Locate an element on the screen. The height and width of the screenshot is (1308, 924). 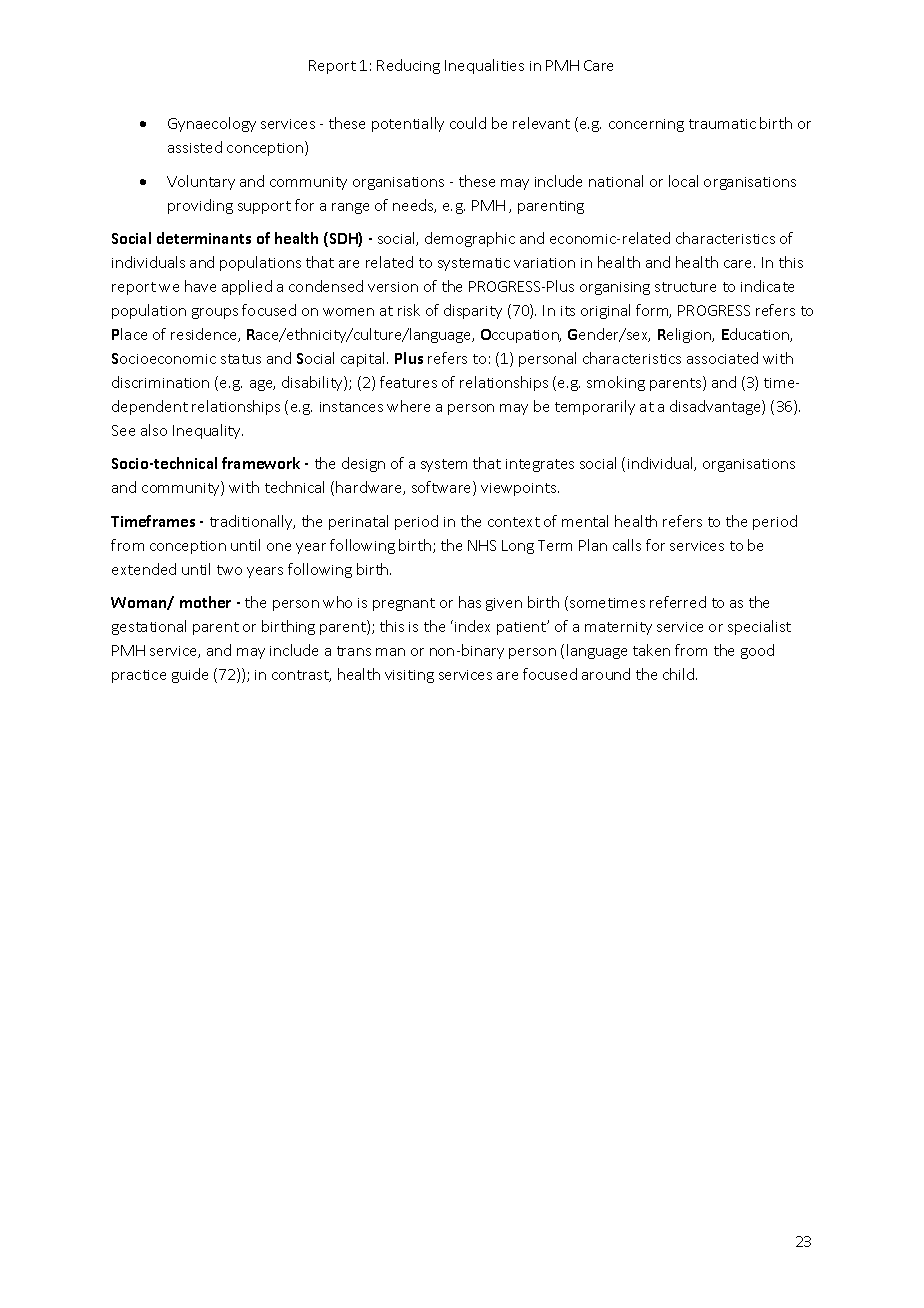
guide is located at coordinates (190, 675).
